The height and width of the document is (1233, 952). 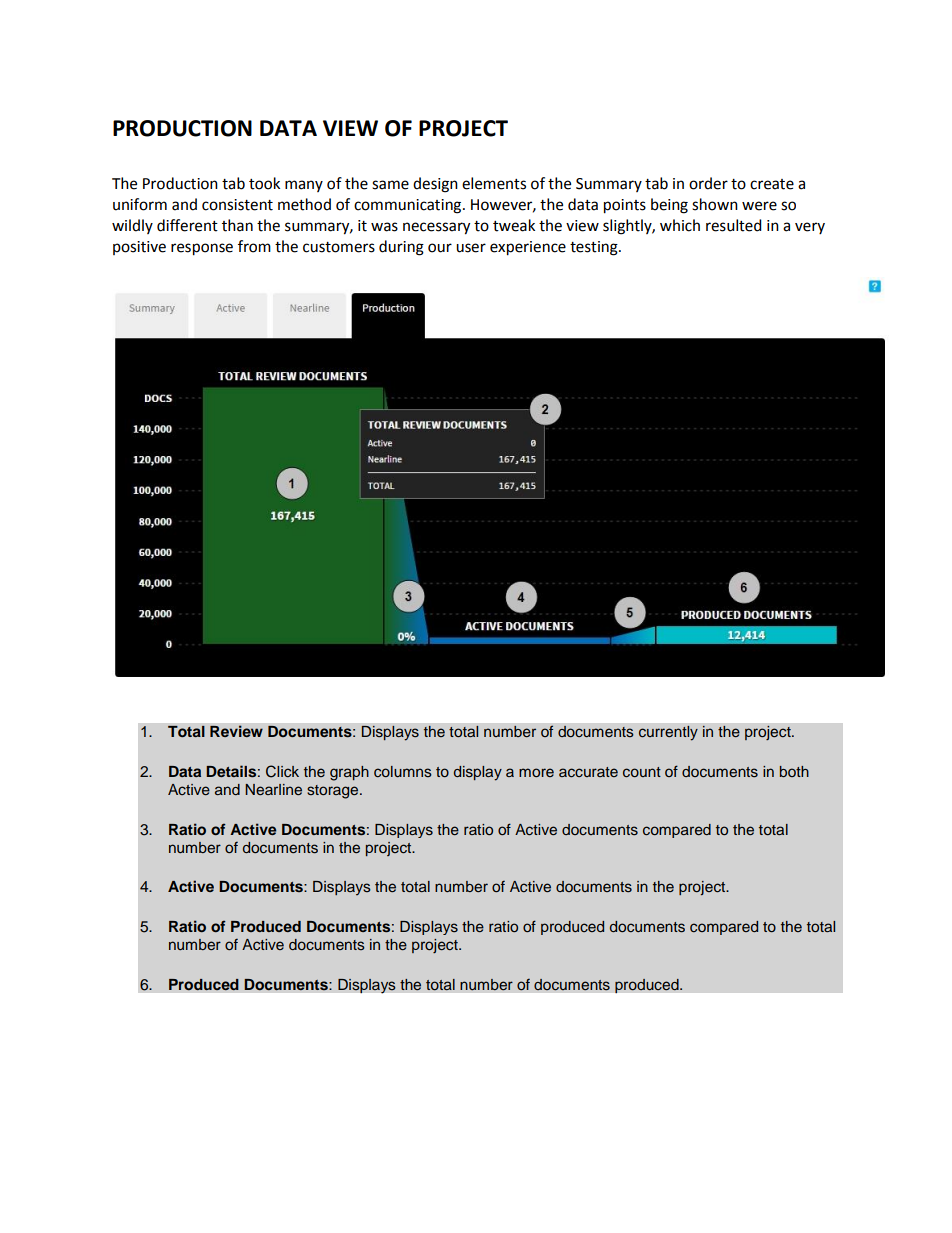 What do you see at coordinates (494, 183) in the document?
I see `elements` at bounding box center [494, 183].
